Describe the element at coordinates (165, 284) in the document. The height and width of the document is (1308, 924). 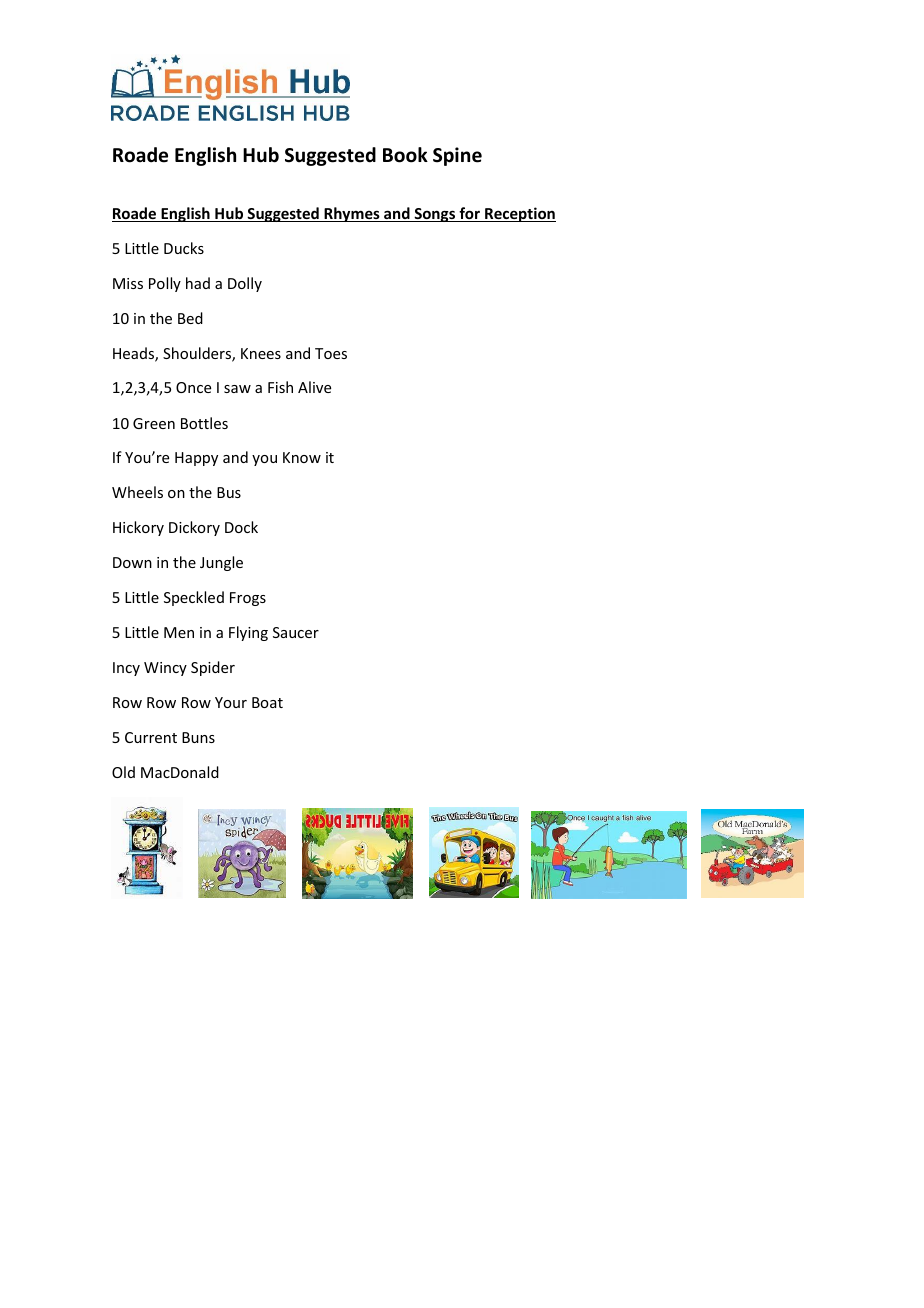
I see `Polly` at that location.
